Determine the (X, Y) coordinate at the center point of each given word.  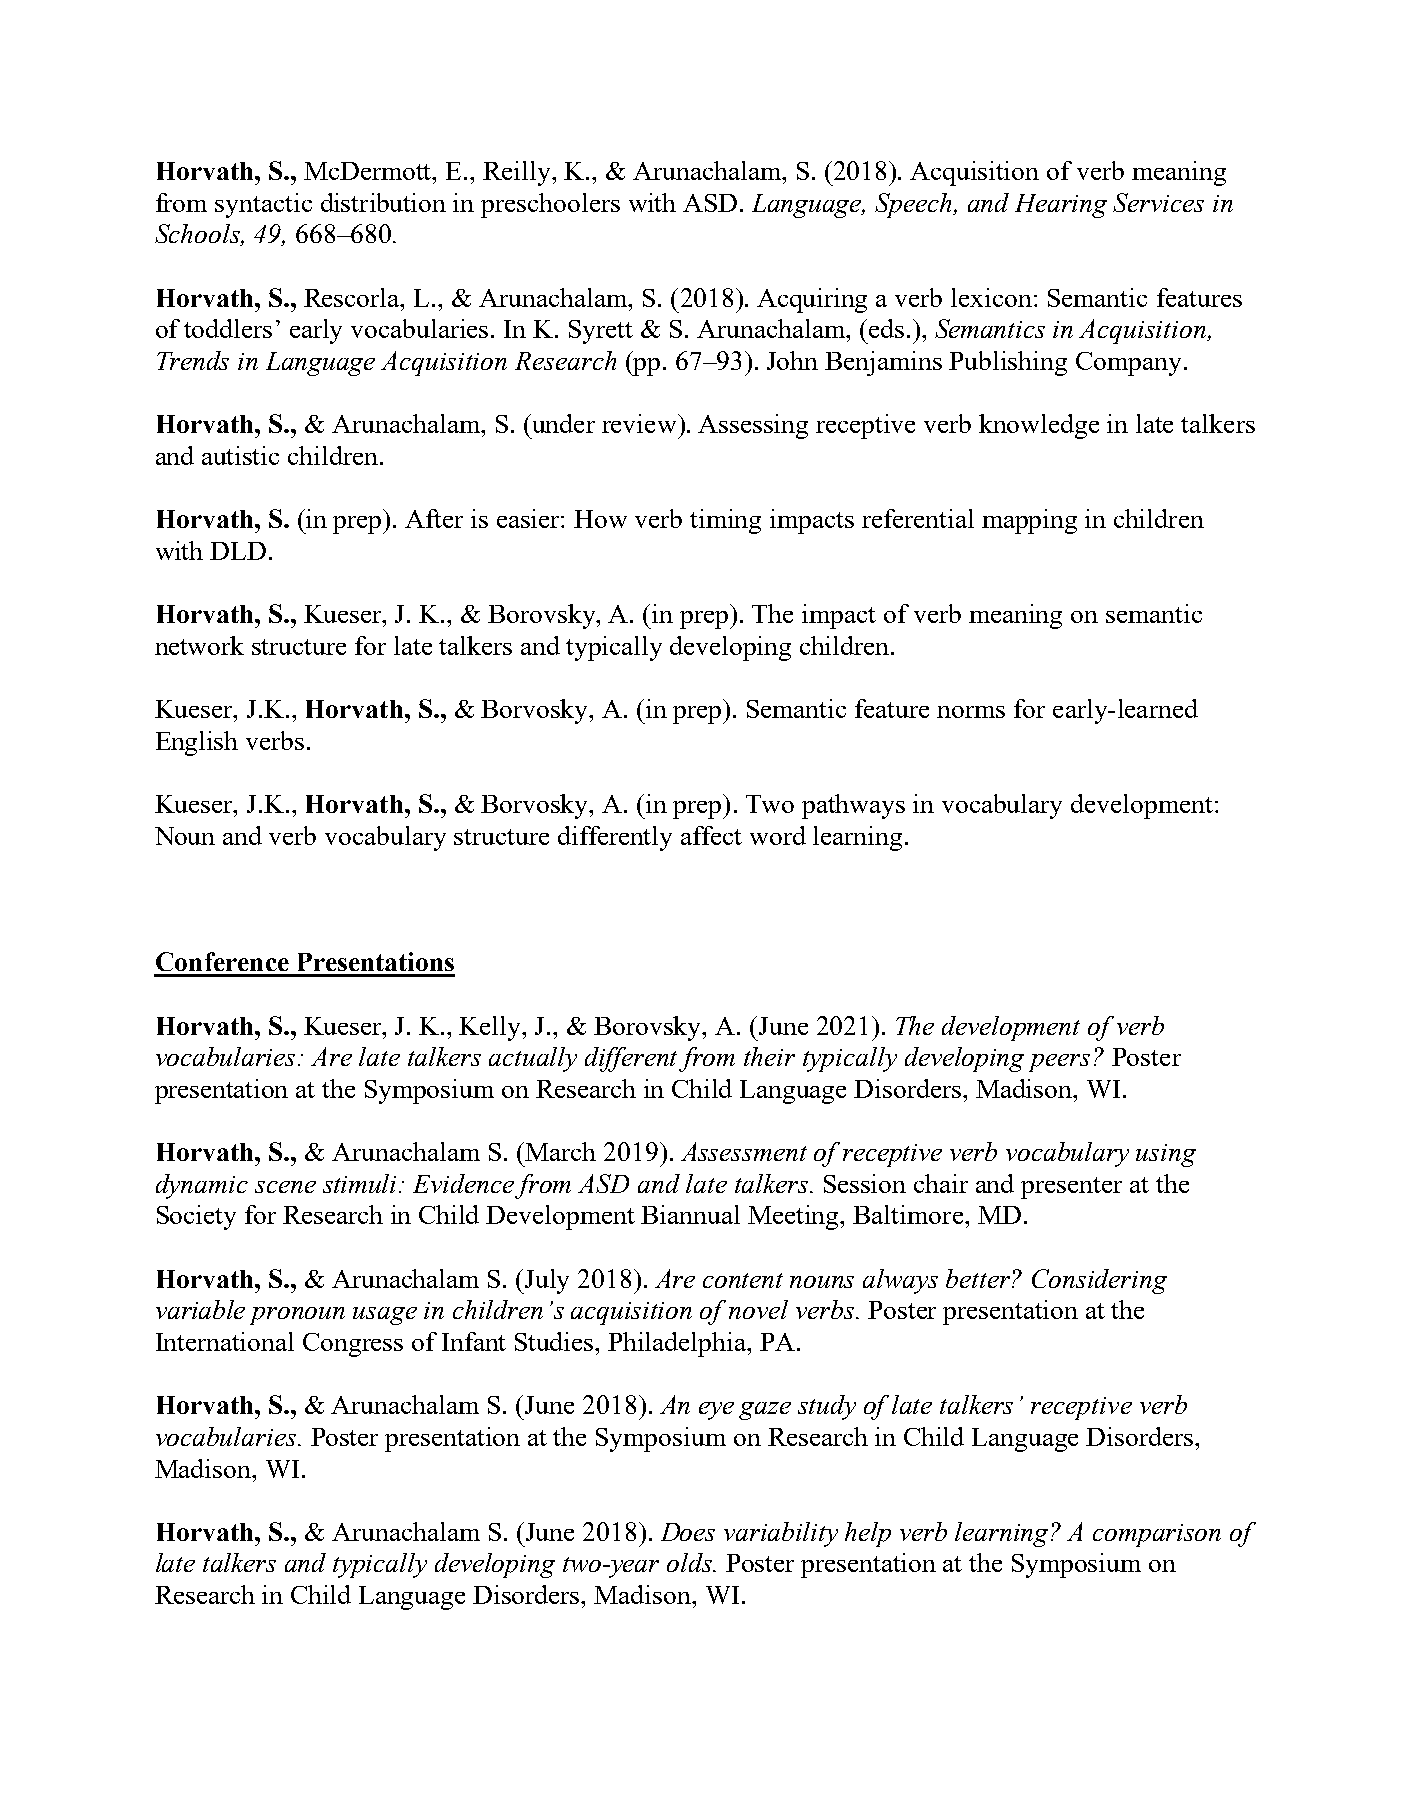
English (197, 743)
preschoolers (550, 205)
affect (711, 835)
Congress (353, 1345)
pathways (853, 806)
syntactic (263, 205)
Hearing (1061, 206)
